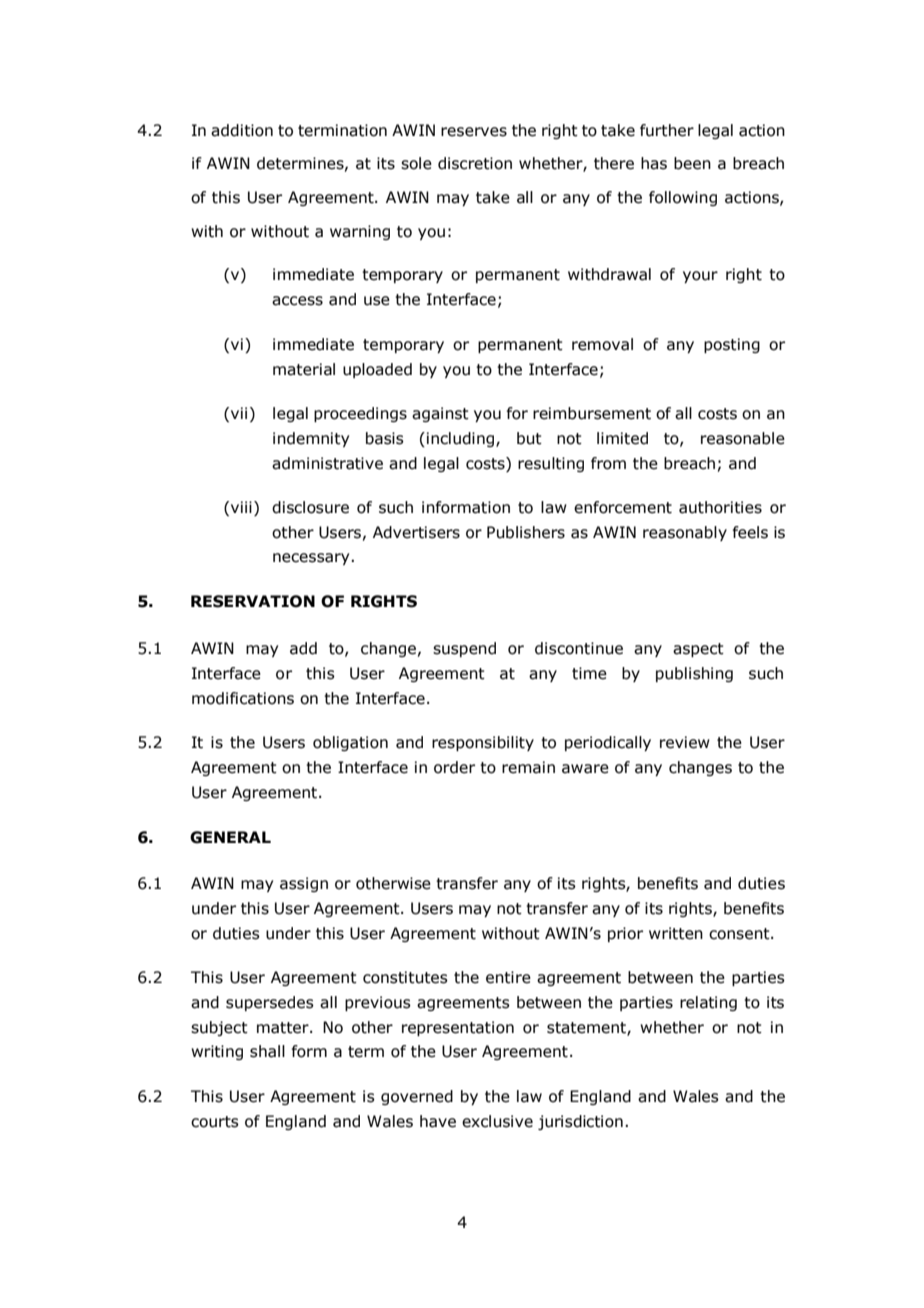 The image size is (924, 1308). Describe the element at coordinates (475, 163) in the image. I see `discretion` at that location.
